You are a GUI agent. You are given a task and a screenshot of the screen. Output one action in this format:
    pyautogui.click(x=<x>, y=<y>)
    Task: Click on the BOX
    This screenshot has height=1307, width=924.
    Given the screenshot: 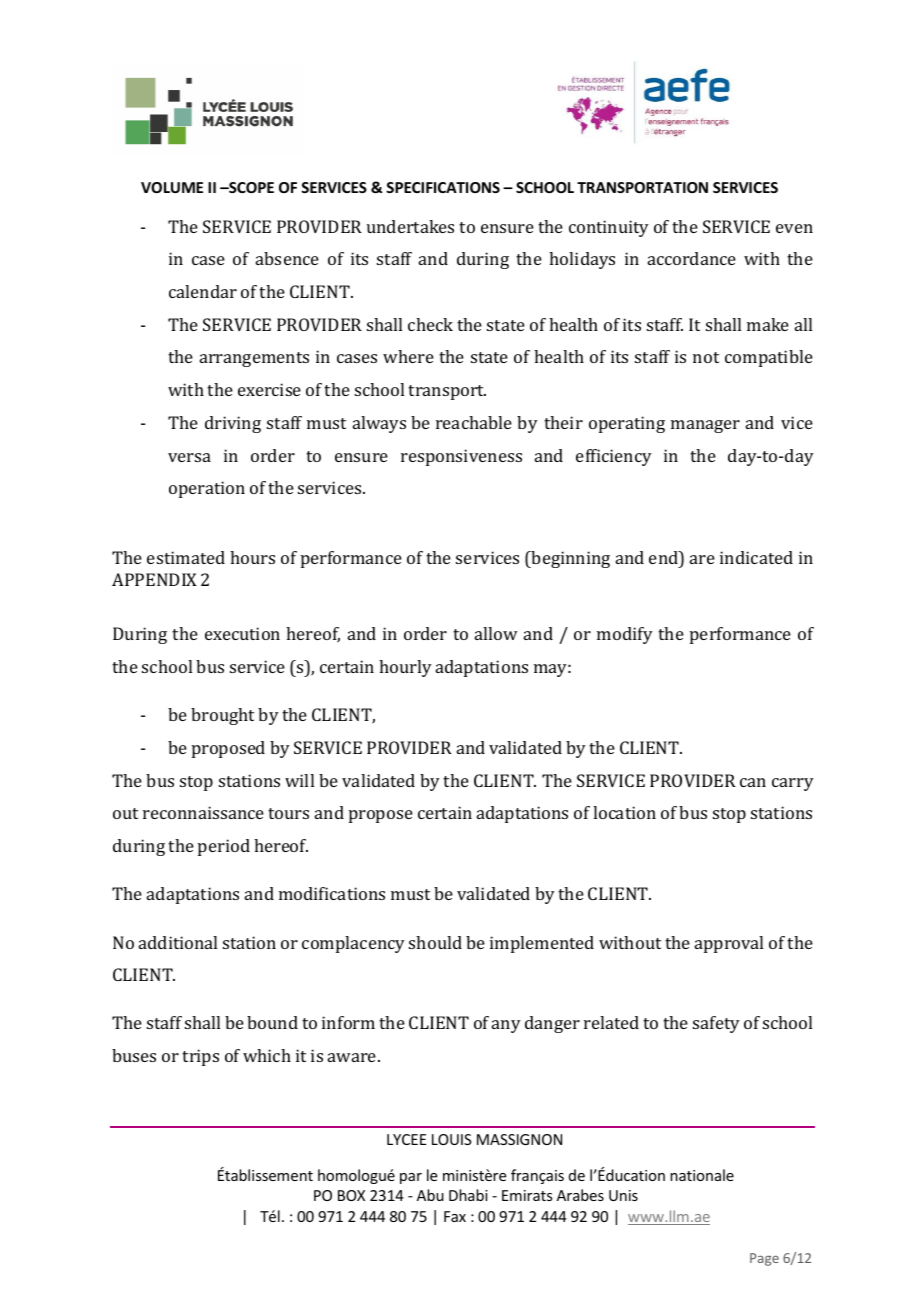 What is the action you would take?
    pyautogui.click(x=351, y=1195)
